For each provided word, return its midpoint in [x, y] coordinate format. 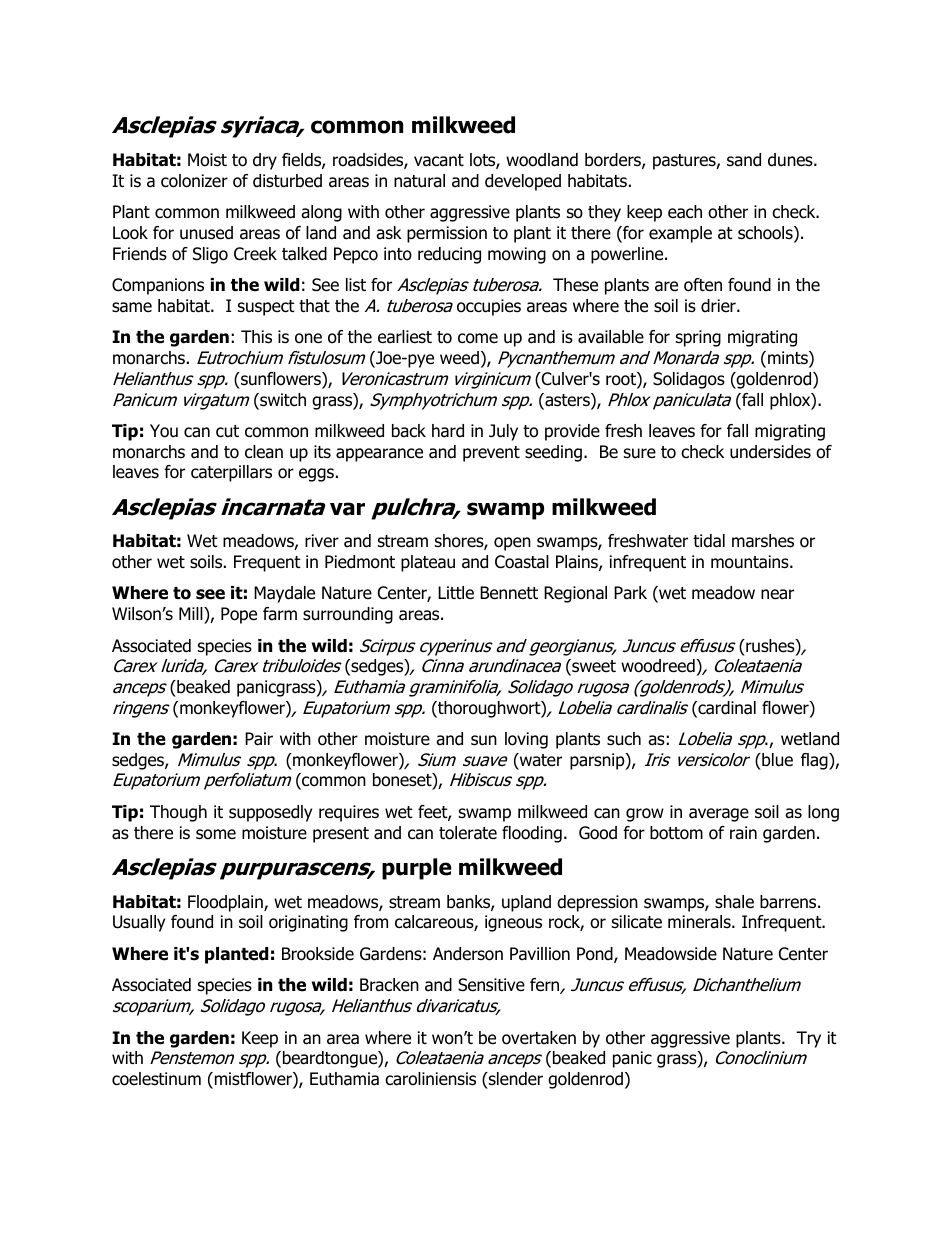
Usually [139, 923]
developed [523, 182]
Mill [192, 613]
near [777, 594]
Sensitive [491, 985]
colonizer [194, 181]
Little [456, 593]
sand [744, 160]
